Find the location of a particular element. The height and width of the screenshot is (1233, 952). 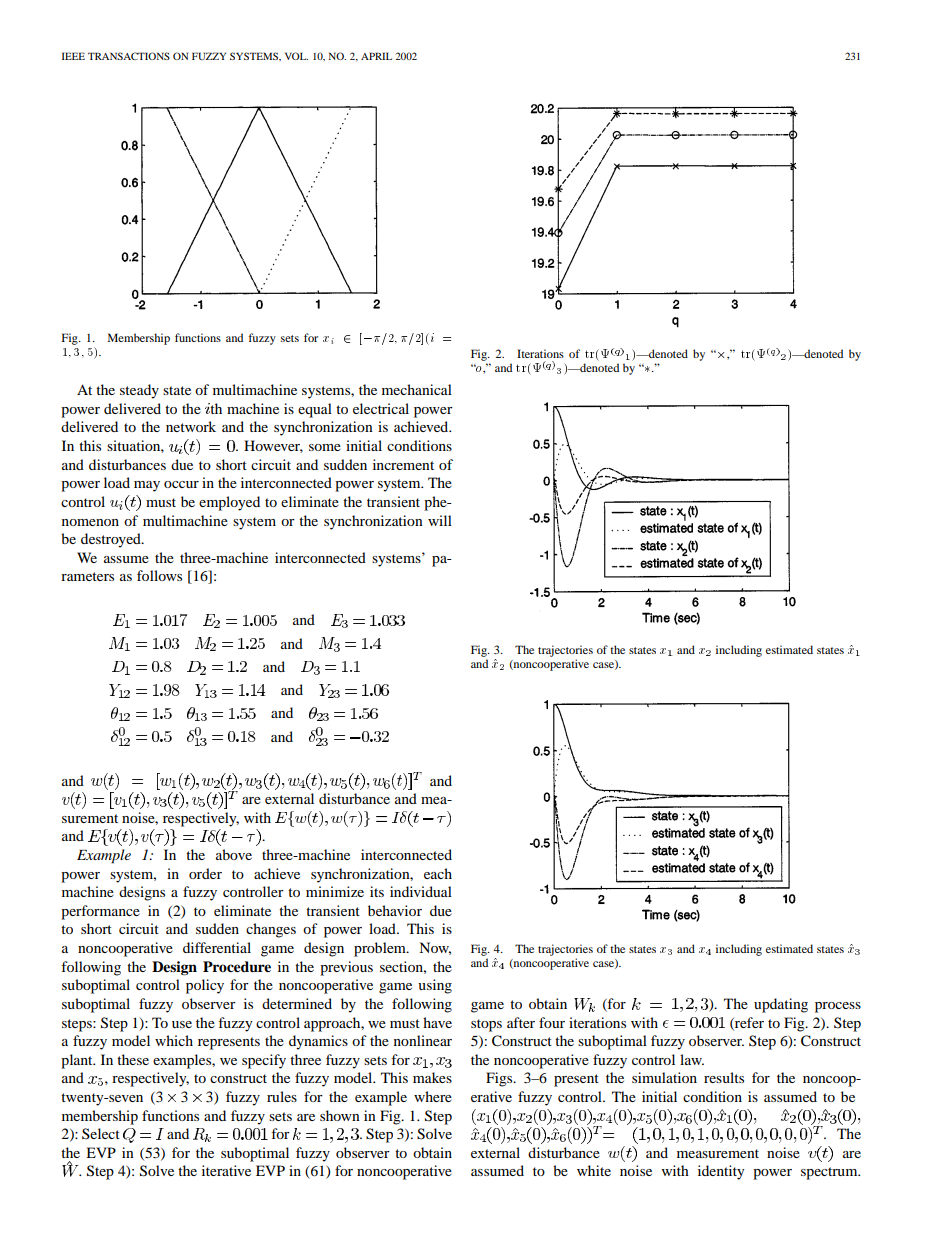

identity is located at coordinates (721, 1172).
